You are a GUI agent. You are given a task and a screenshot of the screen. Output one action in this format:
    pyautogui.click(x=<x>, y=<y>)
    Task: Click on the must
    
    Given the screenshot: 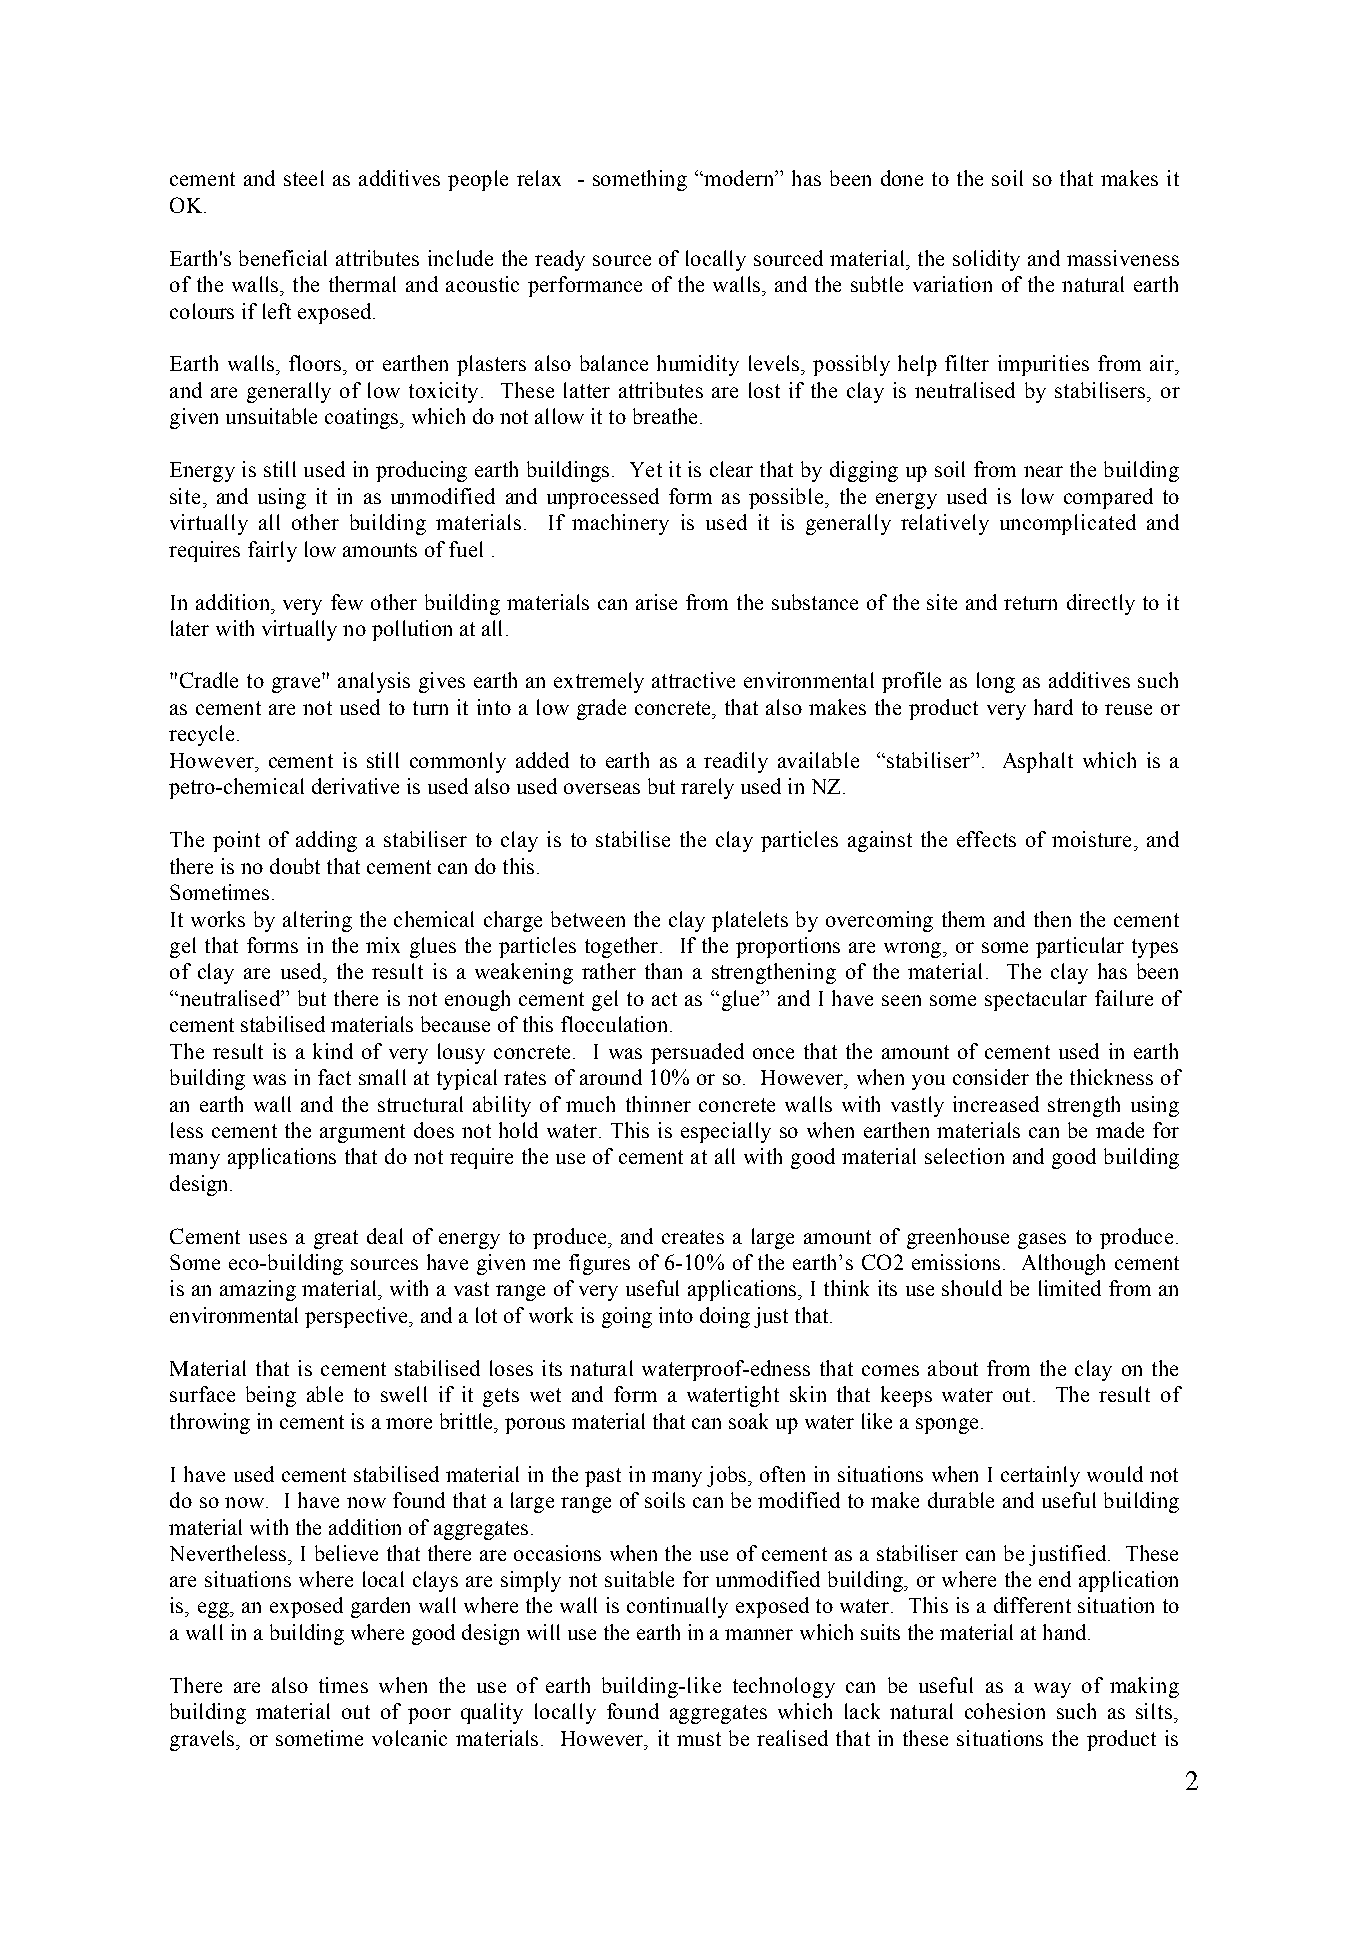 What is the action you would take?
    pyautogui.click(x=699, y=1739)
